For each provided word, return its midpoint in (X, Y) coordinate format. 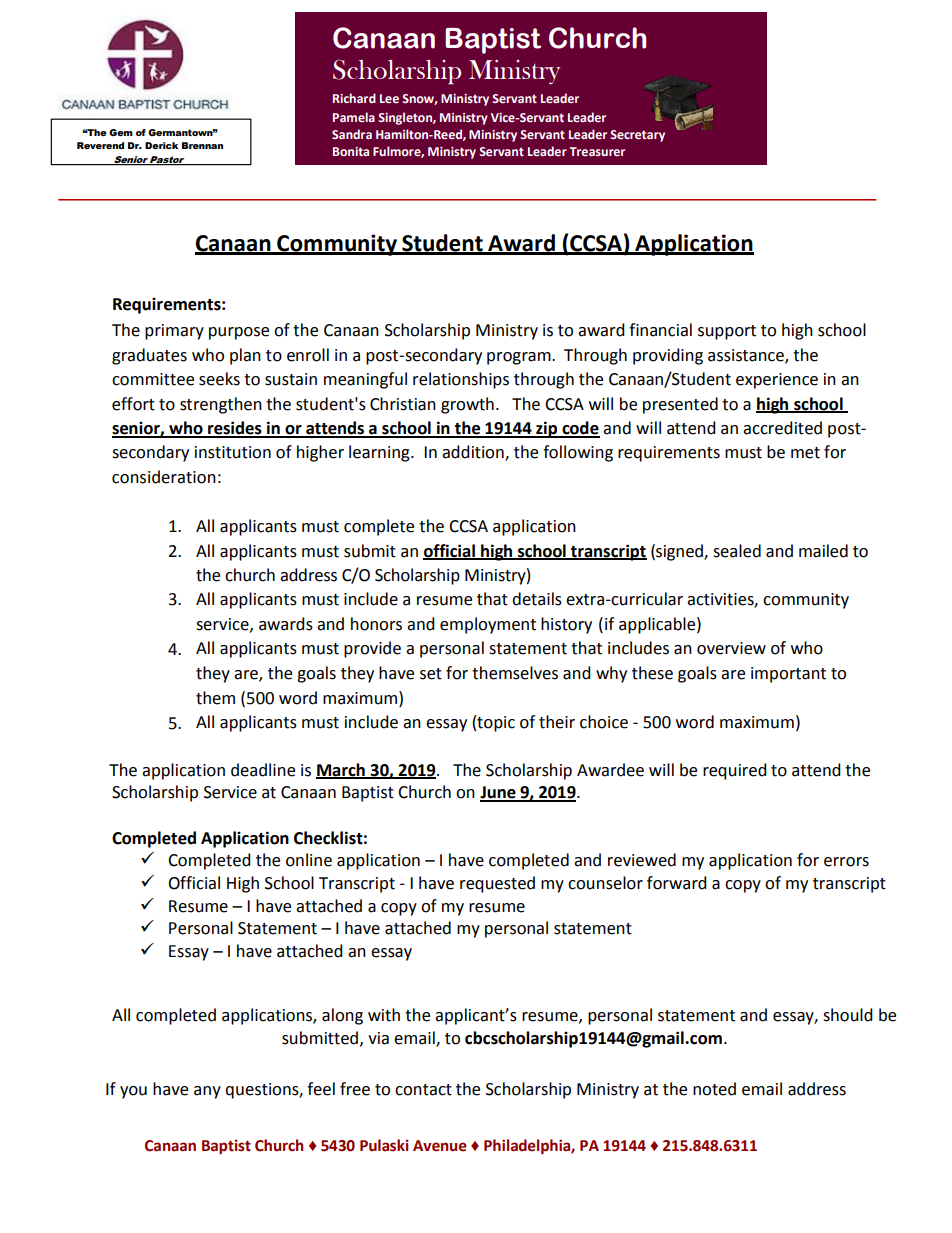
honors (376, 624)
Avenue (440, 1146)
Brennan (202, 145)
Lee (389, 98)
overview (731, 648)
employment (488, 625)
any (207, 1092)
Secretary (637, 136)
